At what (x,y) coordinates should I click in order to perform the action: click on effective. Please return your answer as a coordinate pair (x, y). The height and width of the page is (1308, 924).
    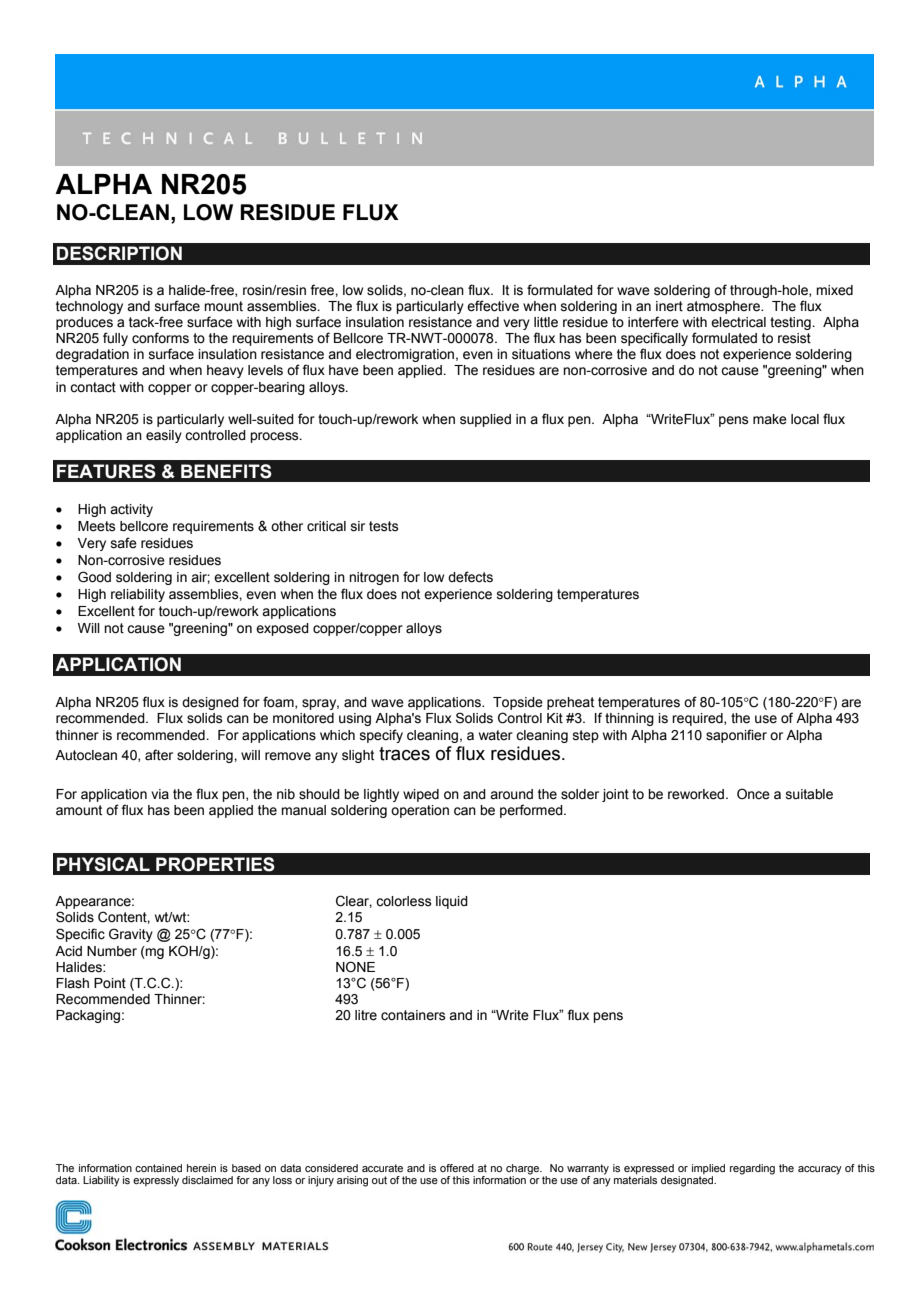
    Looking at the image, I should click on (493, 306).
